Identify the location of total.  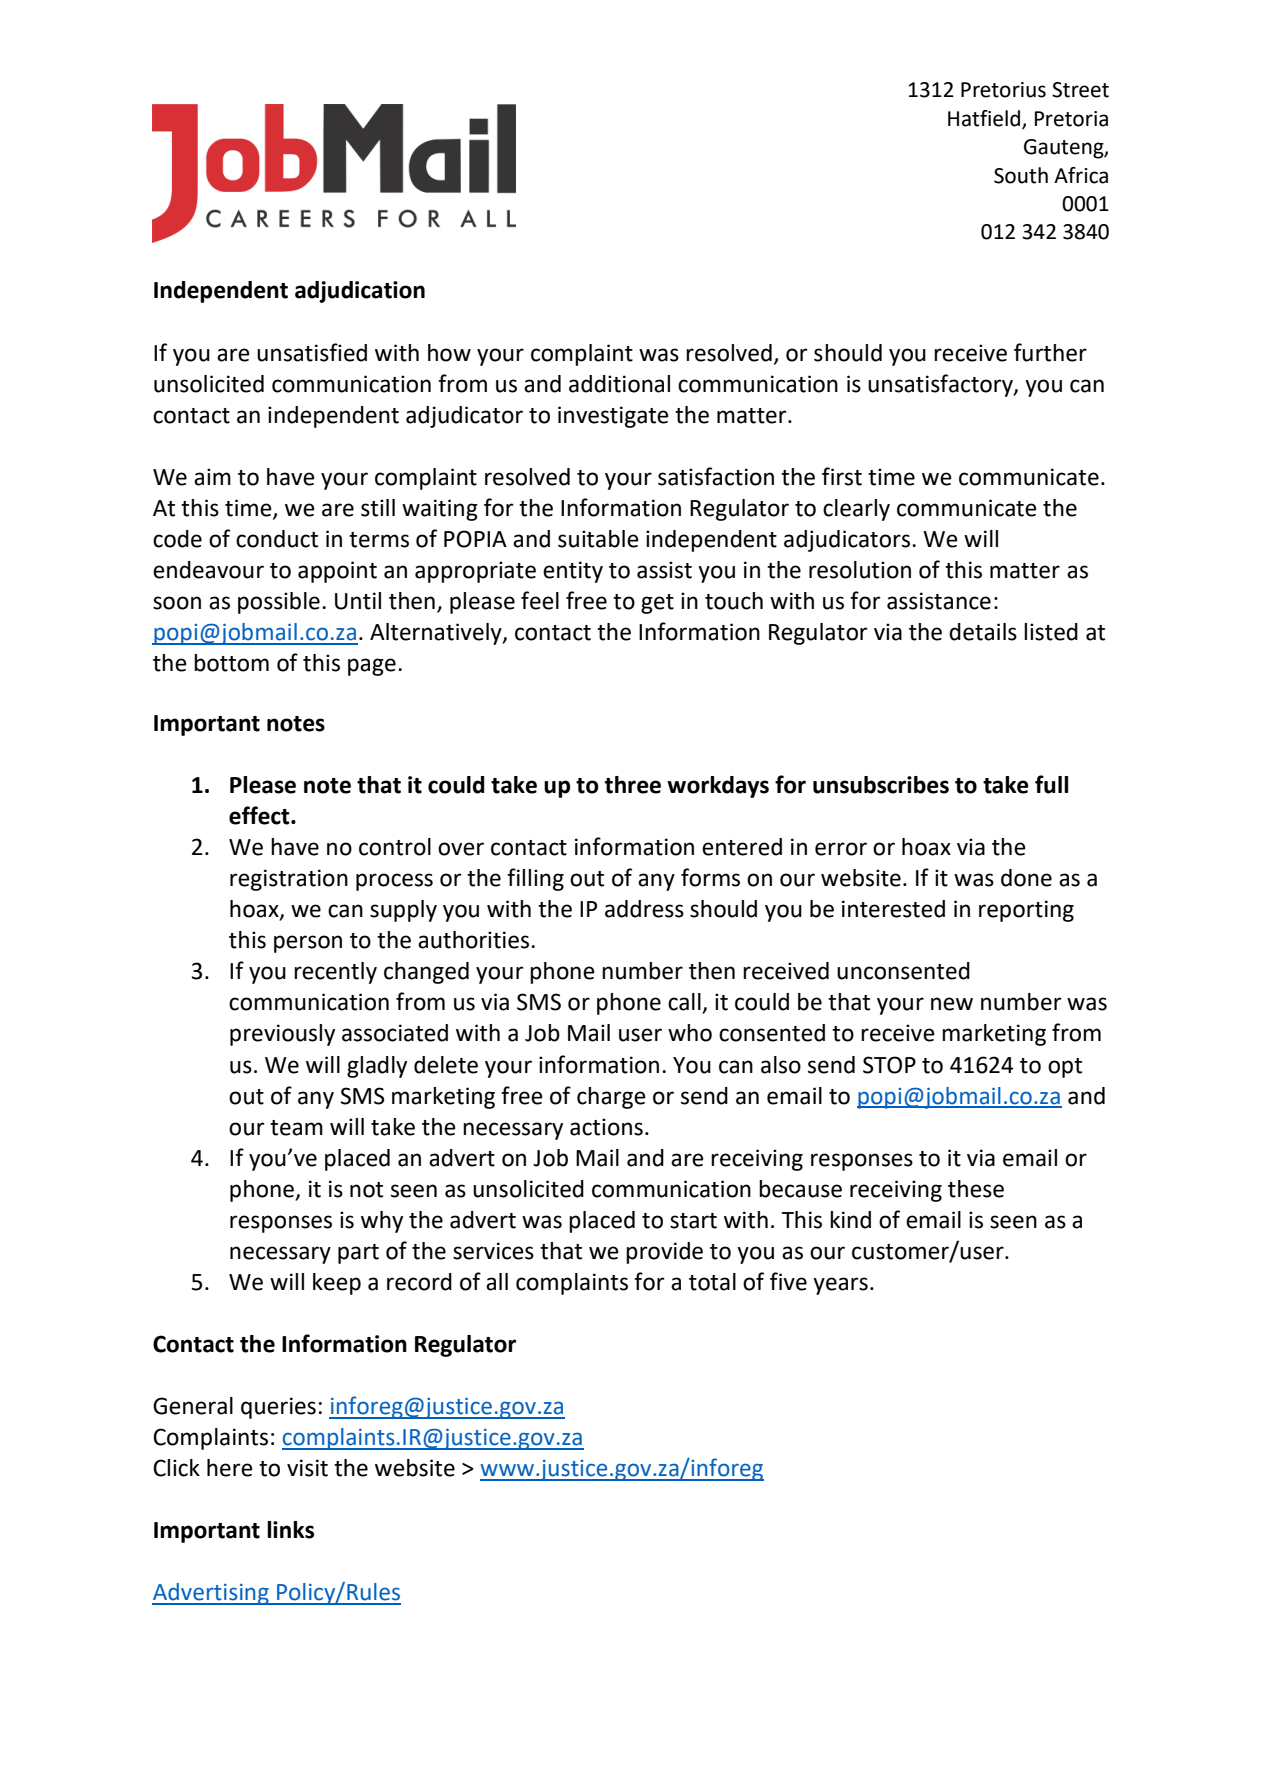
(712, 1282).
